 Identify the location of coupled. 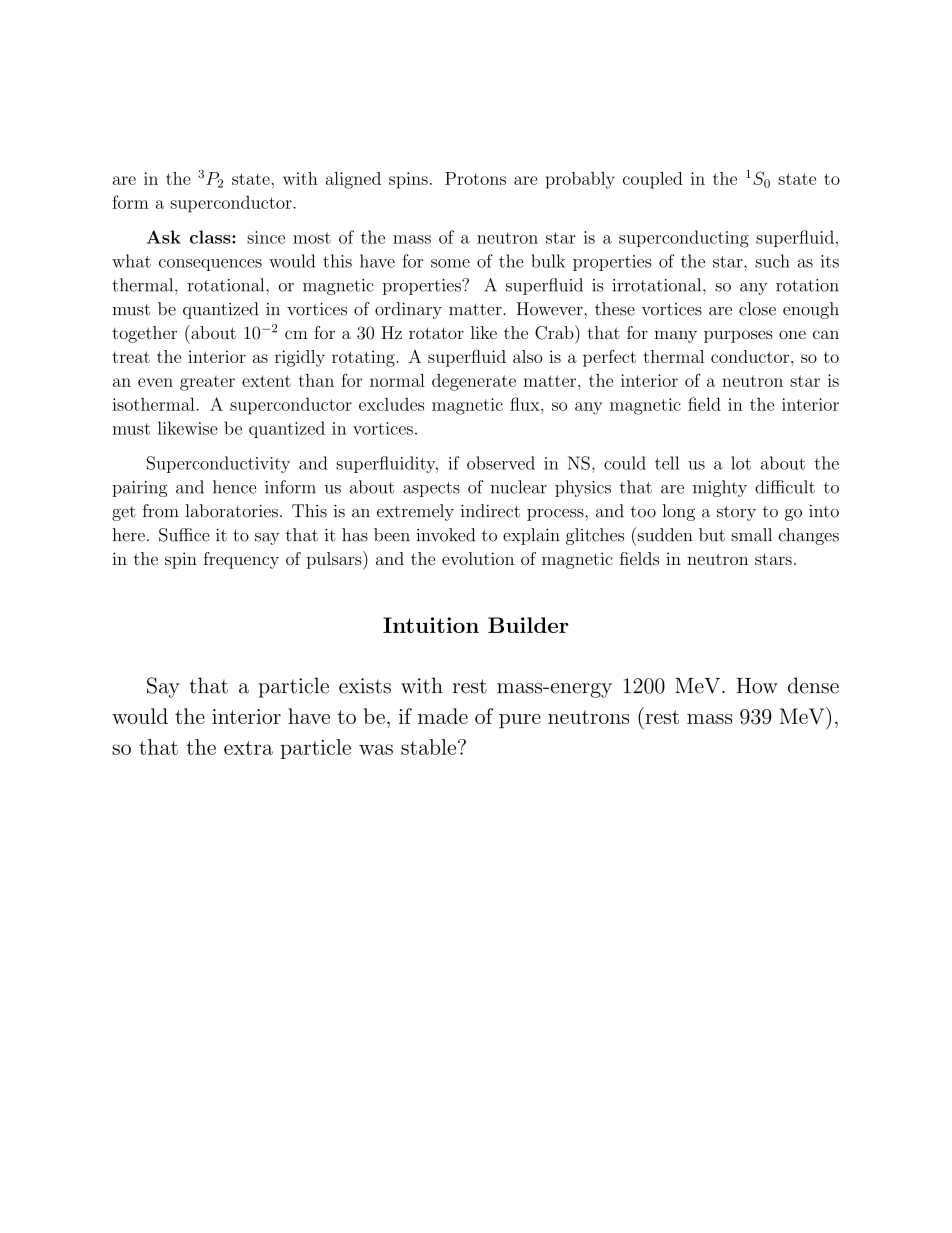
(653, 180).
